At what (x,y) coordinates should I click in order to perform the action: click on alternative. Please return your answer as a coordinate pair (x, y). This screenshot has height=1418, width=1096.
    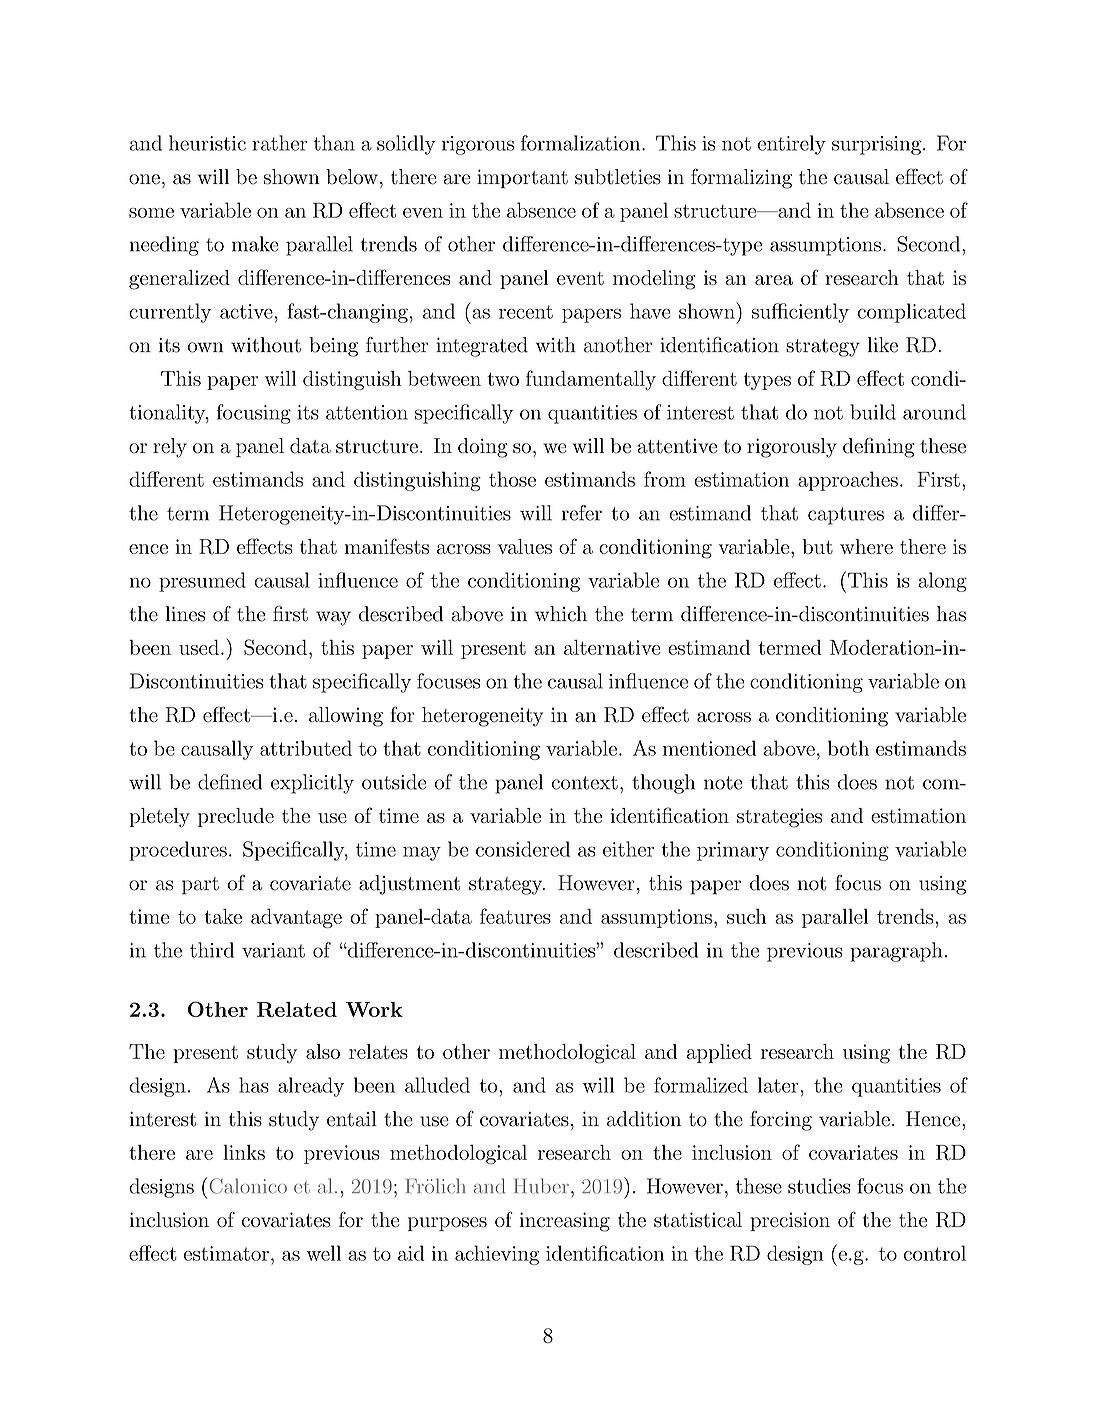
    Looking at the image, I should click on (612, 647).
